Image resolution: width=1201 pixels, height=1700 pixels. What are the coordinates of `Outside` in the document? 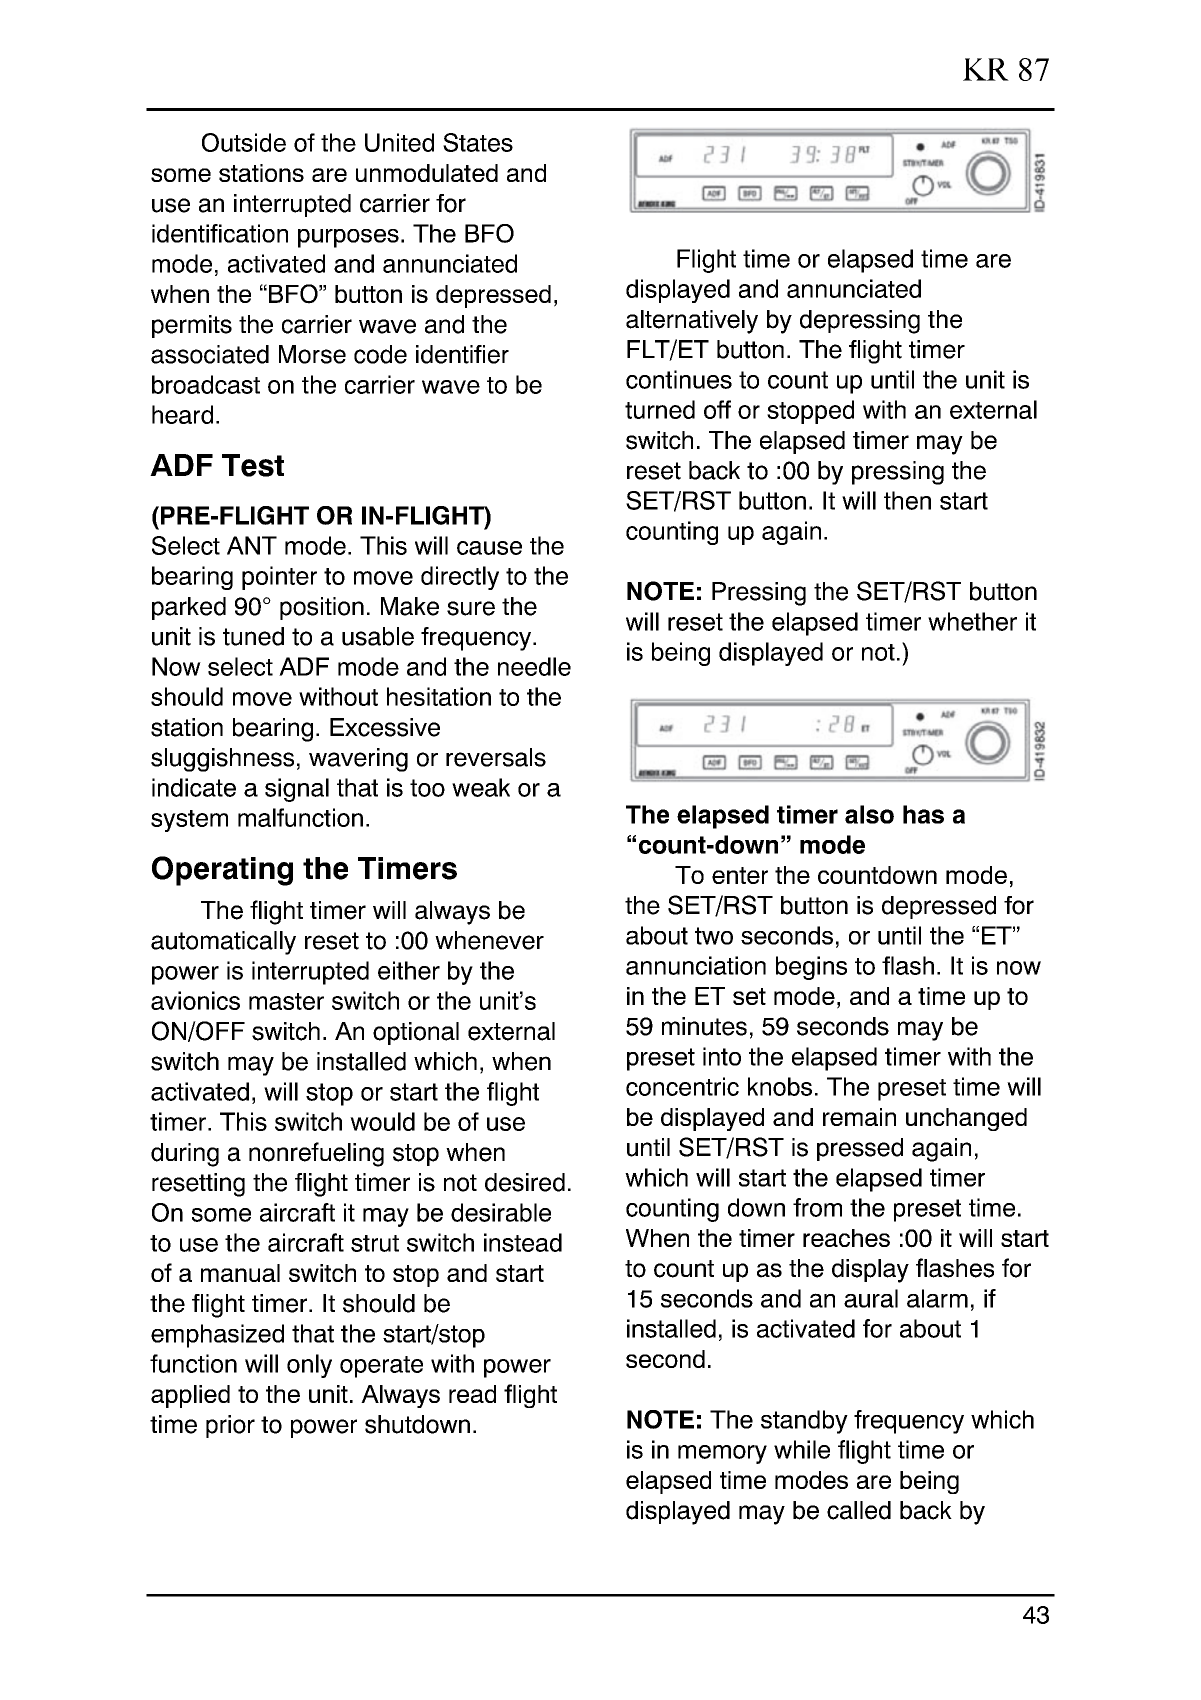 It's located at (244, 142).
